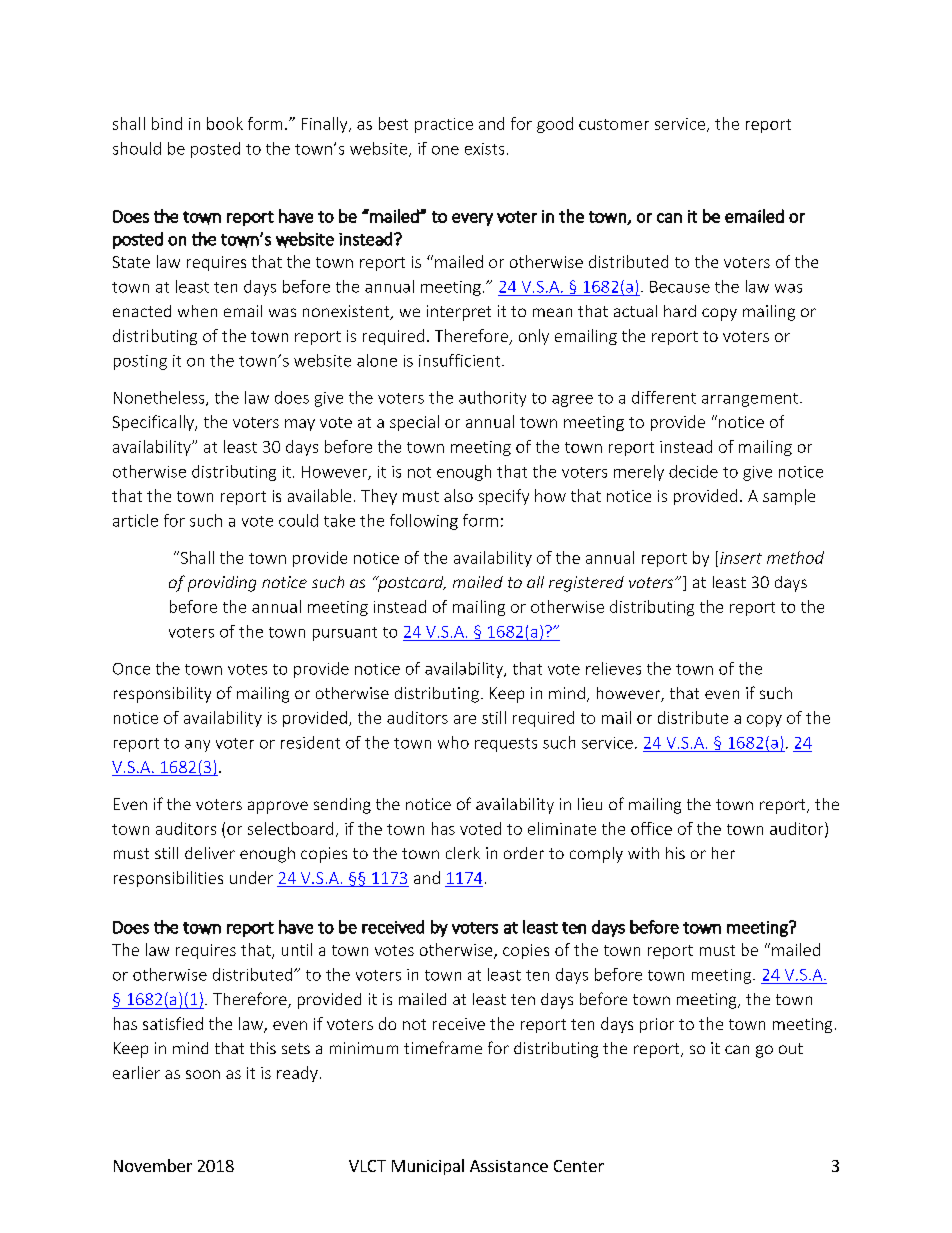  What do you see at coordinates (251, 877) in the screenshot?
I see `under` at bounding box center [251, 877].
